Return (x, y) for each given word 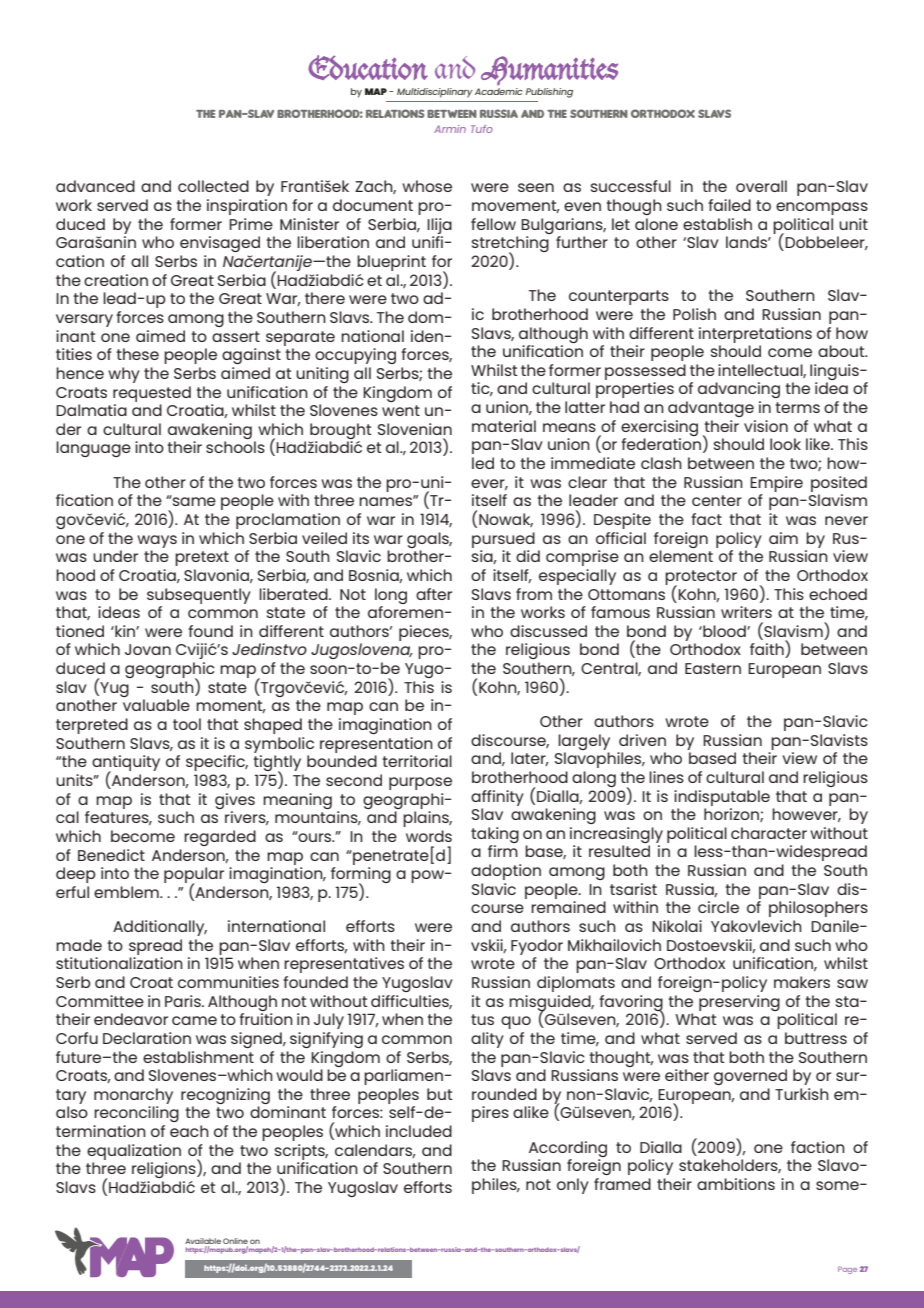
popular (194, 876)
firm (503, 851)
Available (203, 1242)
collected (213, 186)
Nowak (506, 520)
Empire (776, 484)
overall (761, 186)
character (769, 833)
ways (157, 541)
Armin (450, 129)
